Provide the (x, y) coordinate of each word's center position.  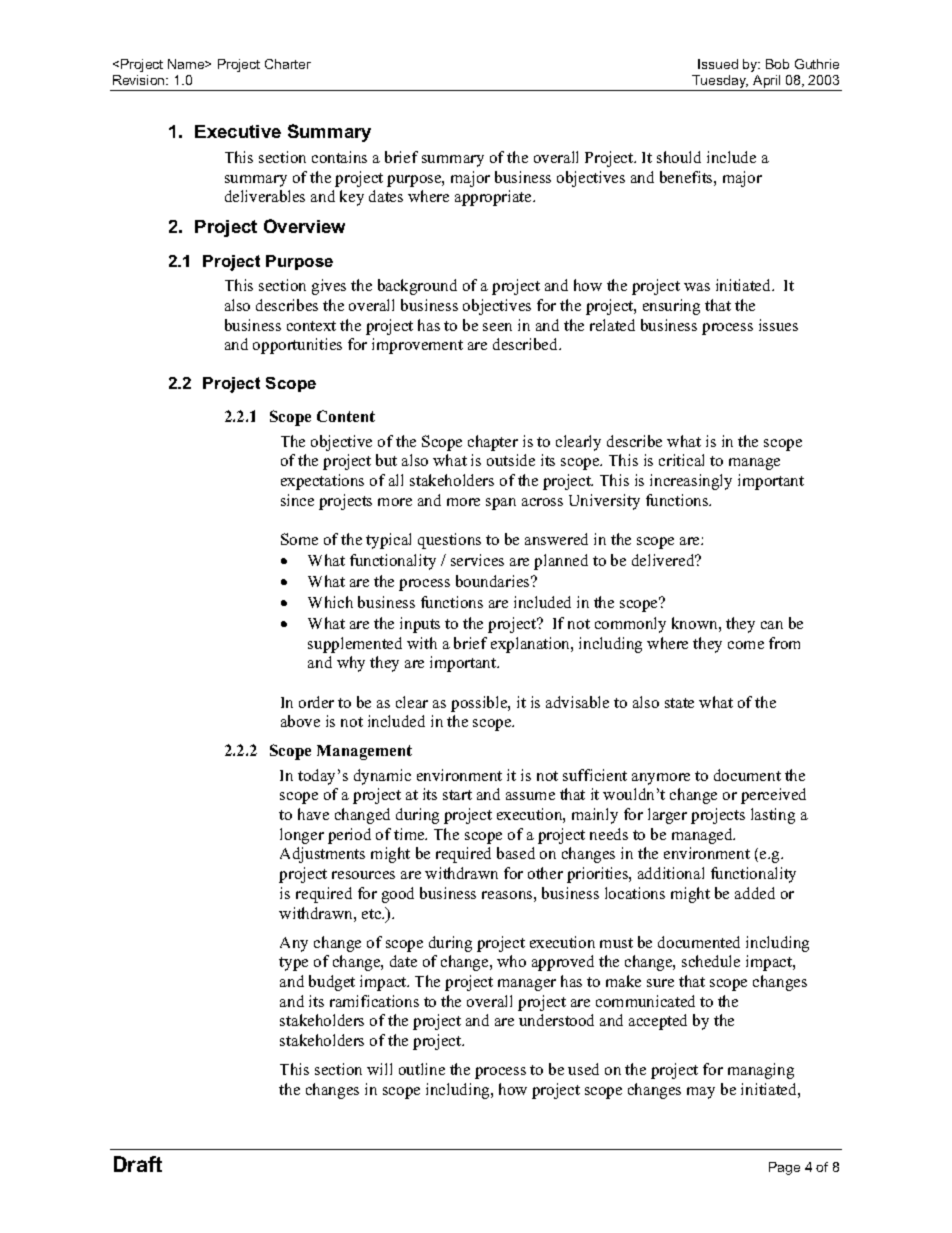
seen (497, 327)
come (746, 645)
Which (330, 602)
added (755, 893)
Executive (238, 131)
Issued (718, 64)
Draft (138, 1164)
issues (778, 325)
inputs (420, 625)
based (516, 853)
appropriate (494, 198)
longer (302, 836)
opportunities (297, 346)
